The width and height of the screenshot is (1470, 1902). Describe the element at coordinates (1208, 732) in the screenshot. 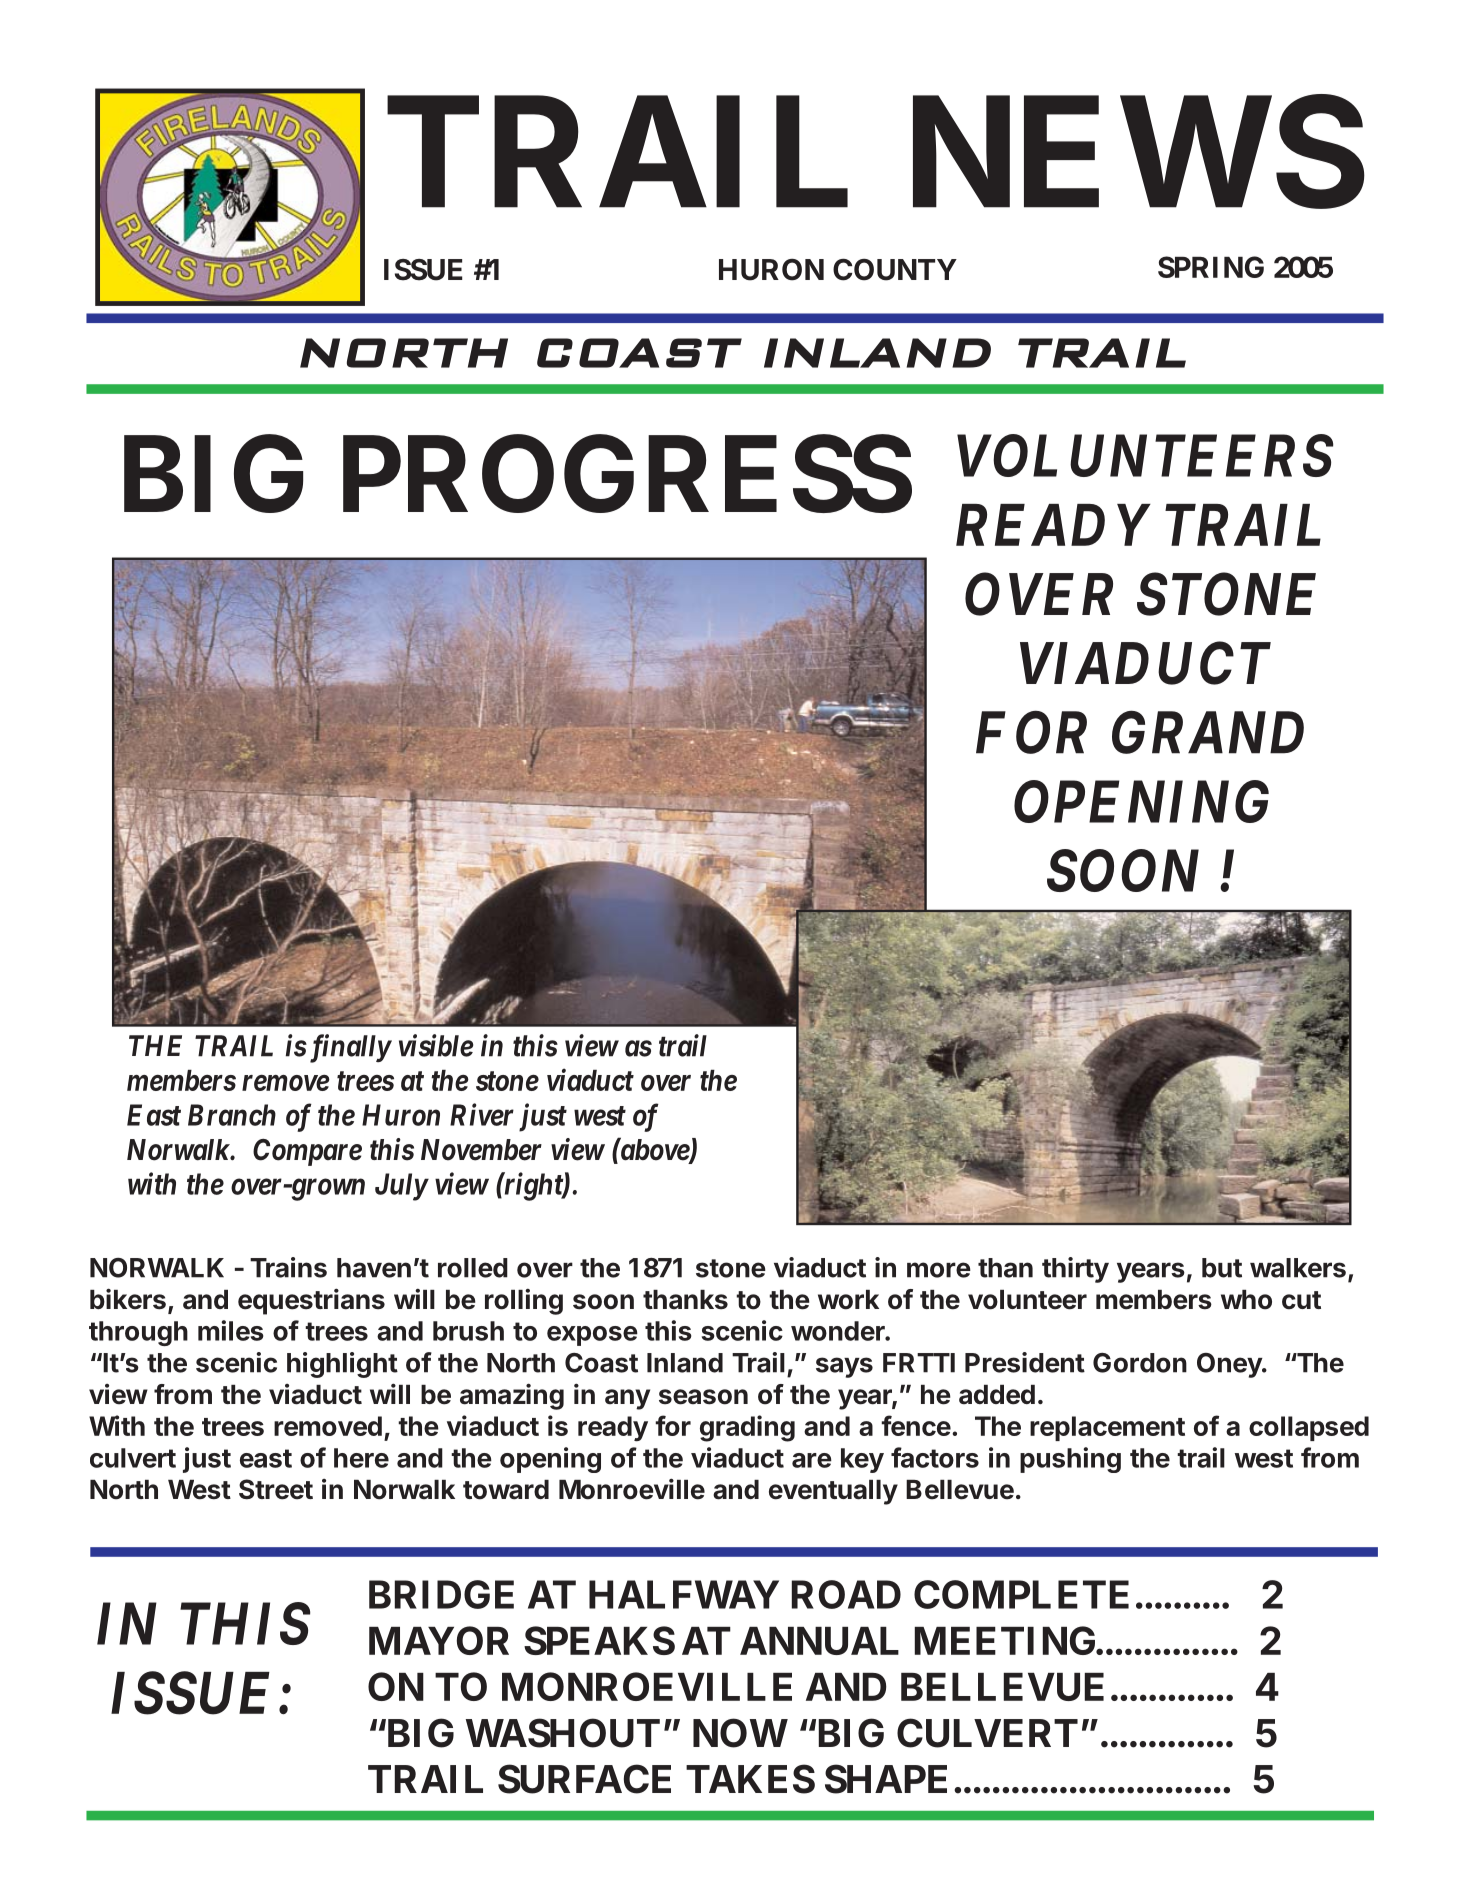

I see `GRAND` at that location.
